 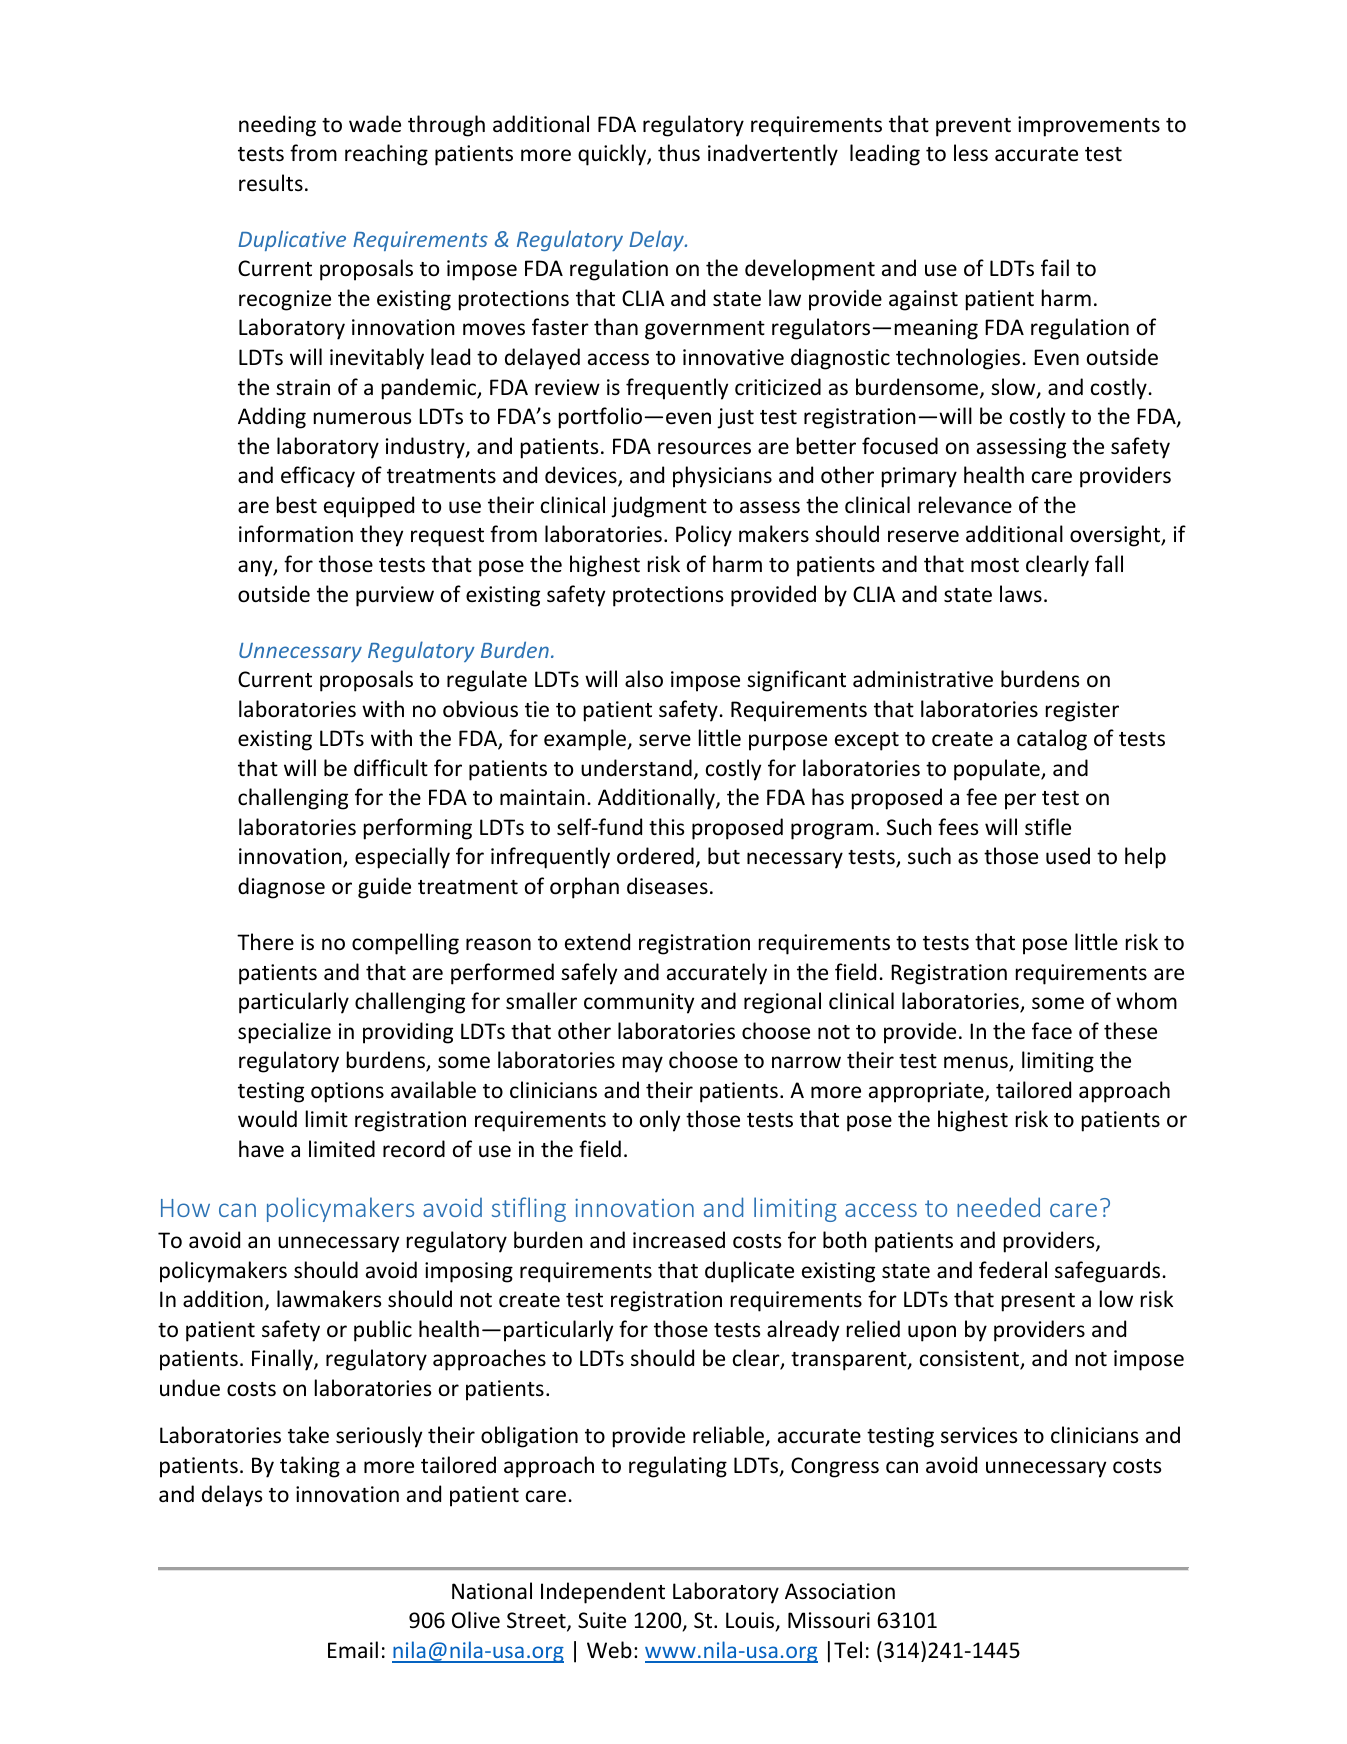 I want to click on thus, so click(x=679, y=153).
